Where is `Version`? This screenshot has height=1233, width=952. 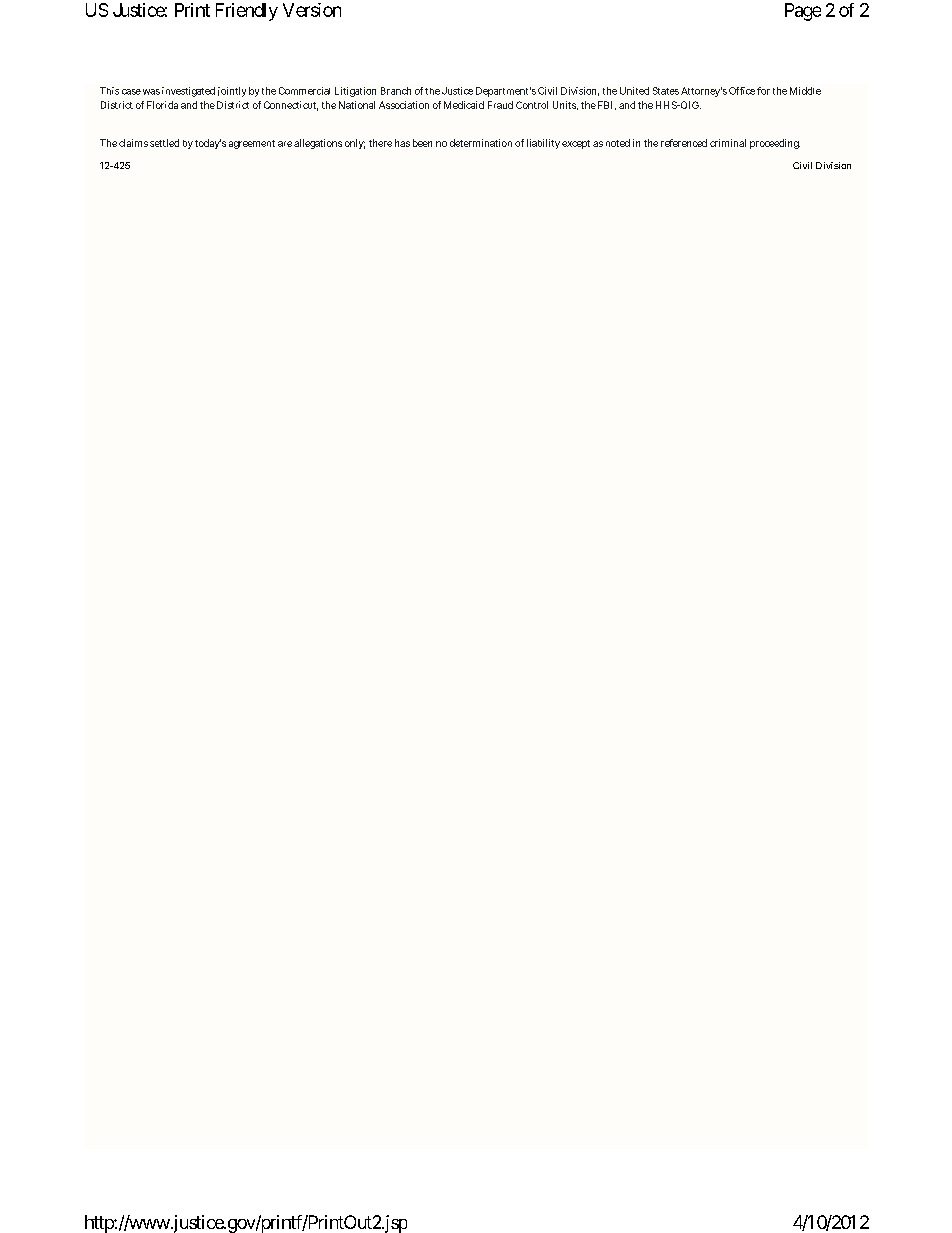
Version is located at coordinates (312, 10).
